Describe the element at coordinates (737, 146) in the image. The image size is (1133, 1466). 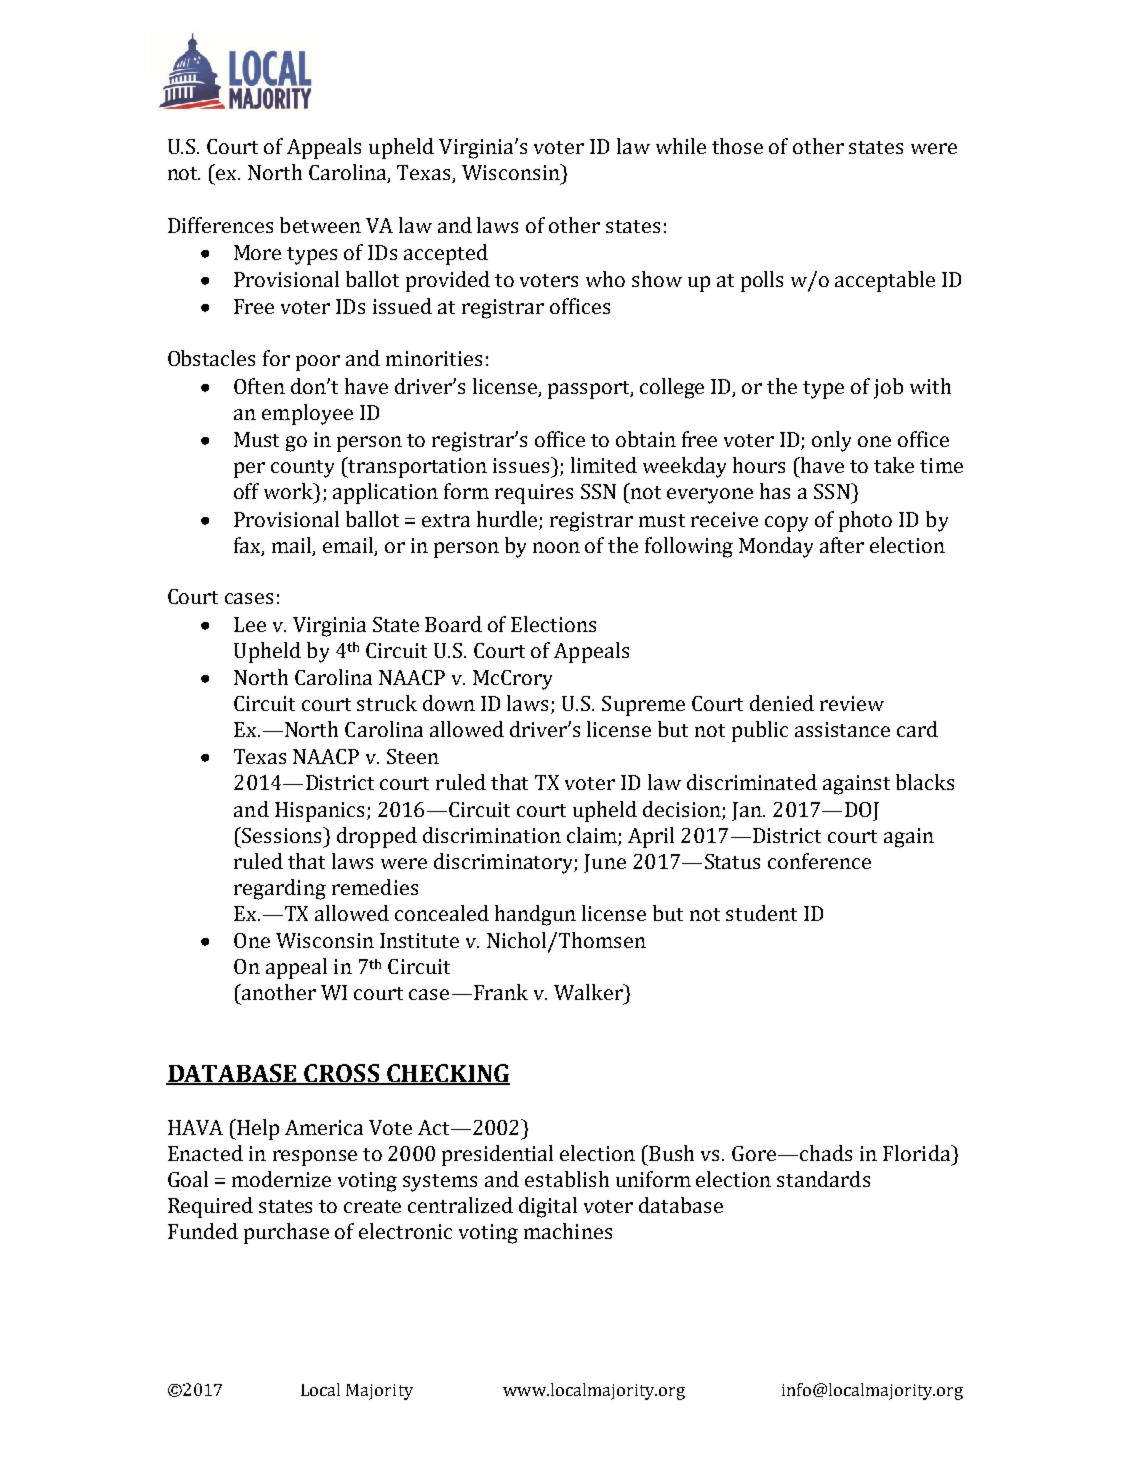
I see `those` at that location.
